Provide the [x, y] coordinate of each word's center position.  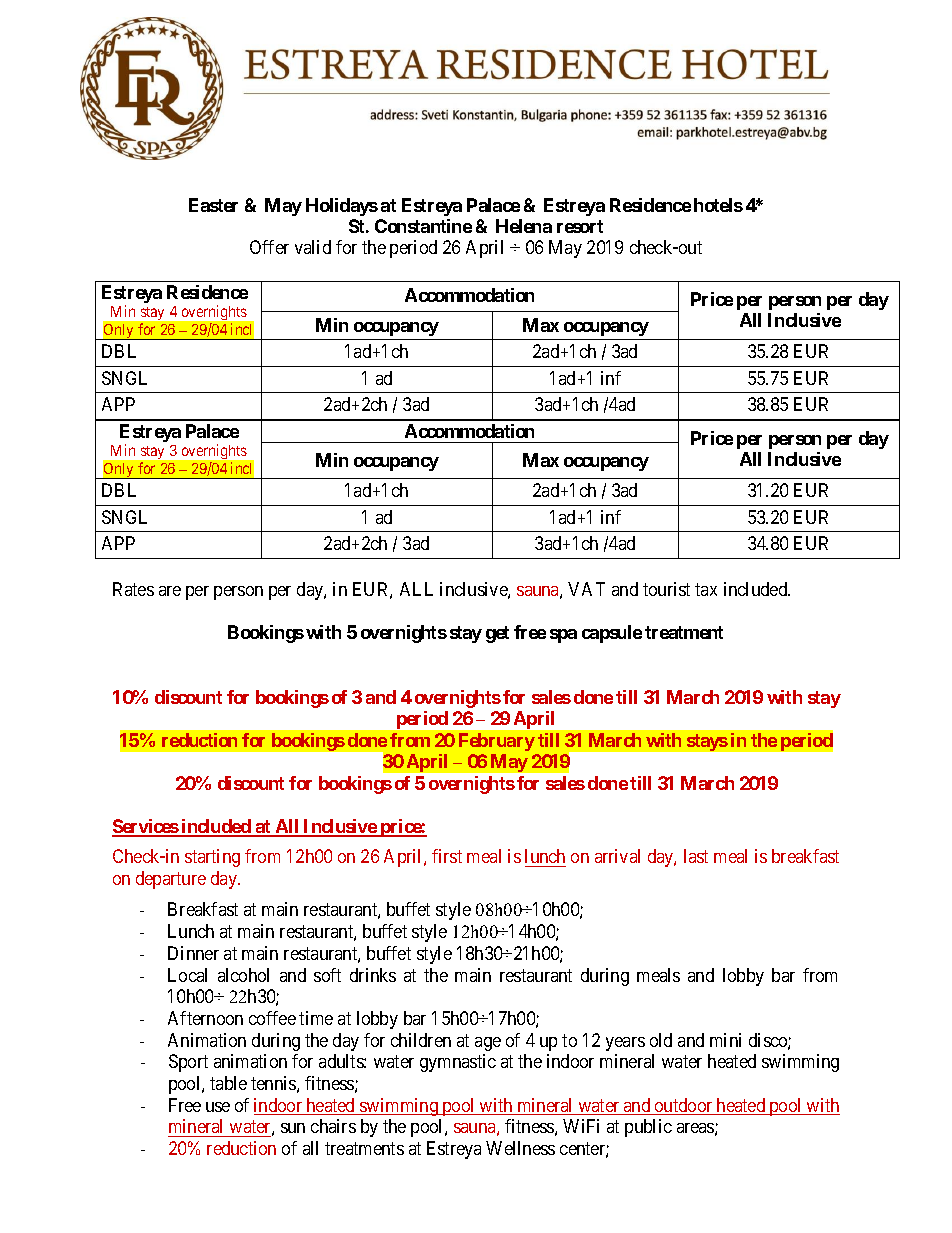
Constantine [423, 226]
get [497, 634]
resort [580, 226]
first [447, 856]
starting [212, 858]
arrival [617, 856]
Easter [213, 205]
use [218, 1107]
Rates [133, 589]
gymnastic [458, 1063]
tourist [666, 589]
